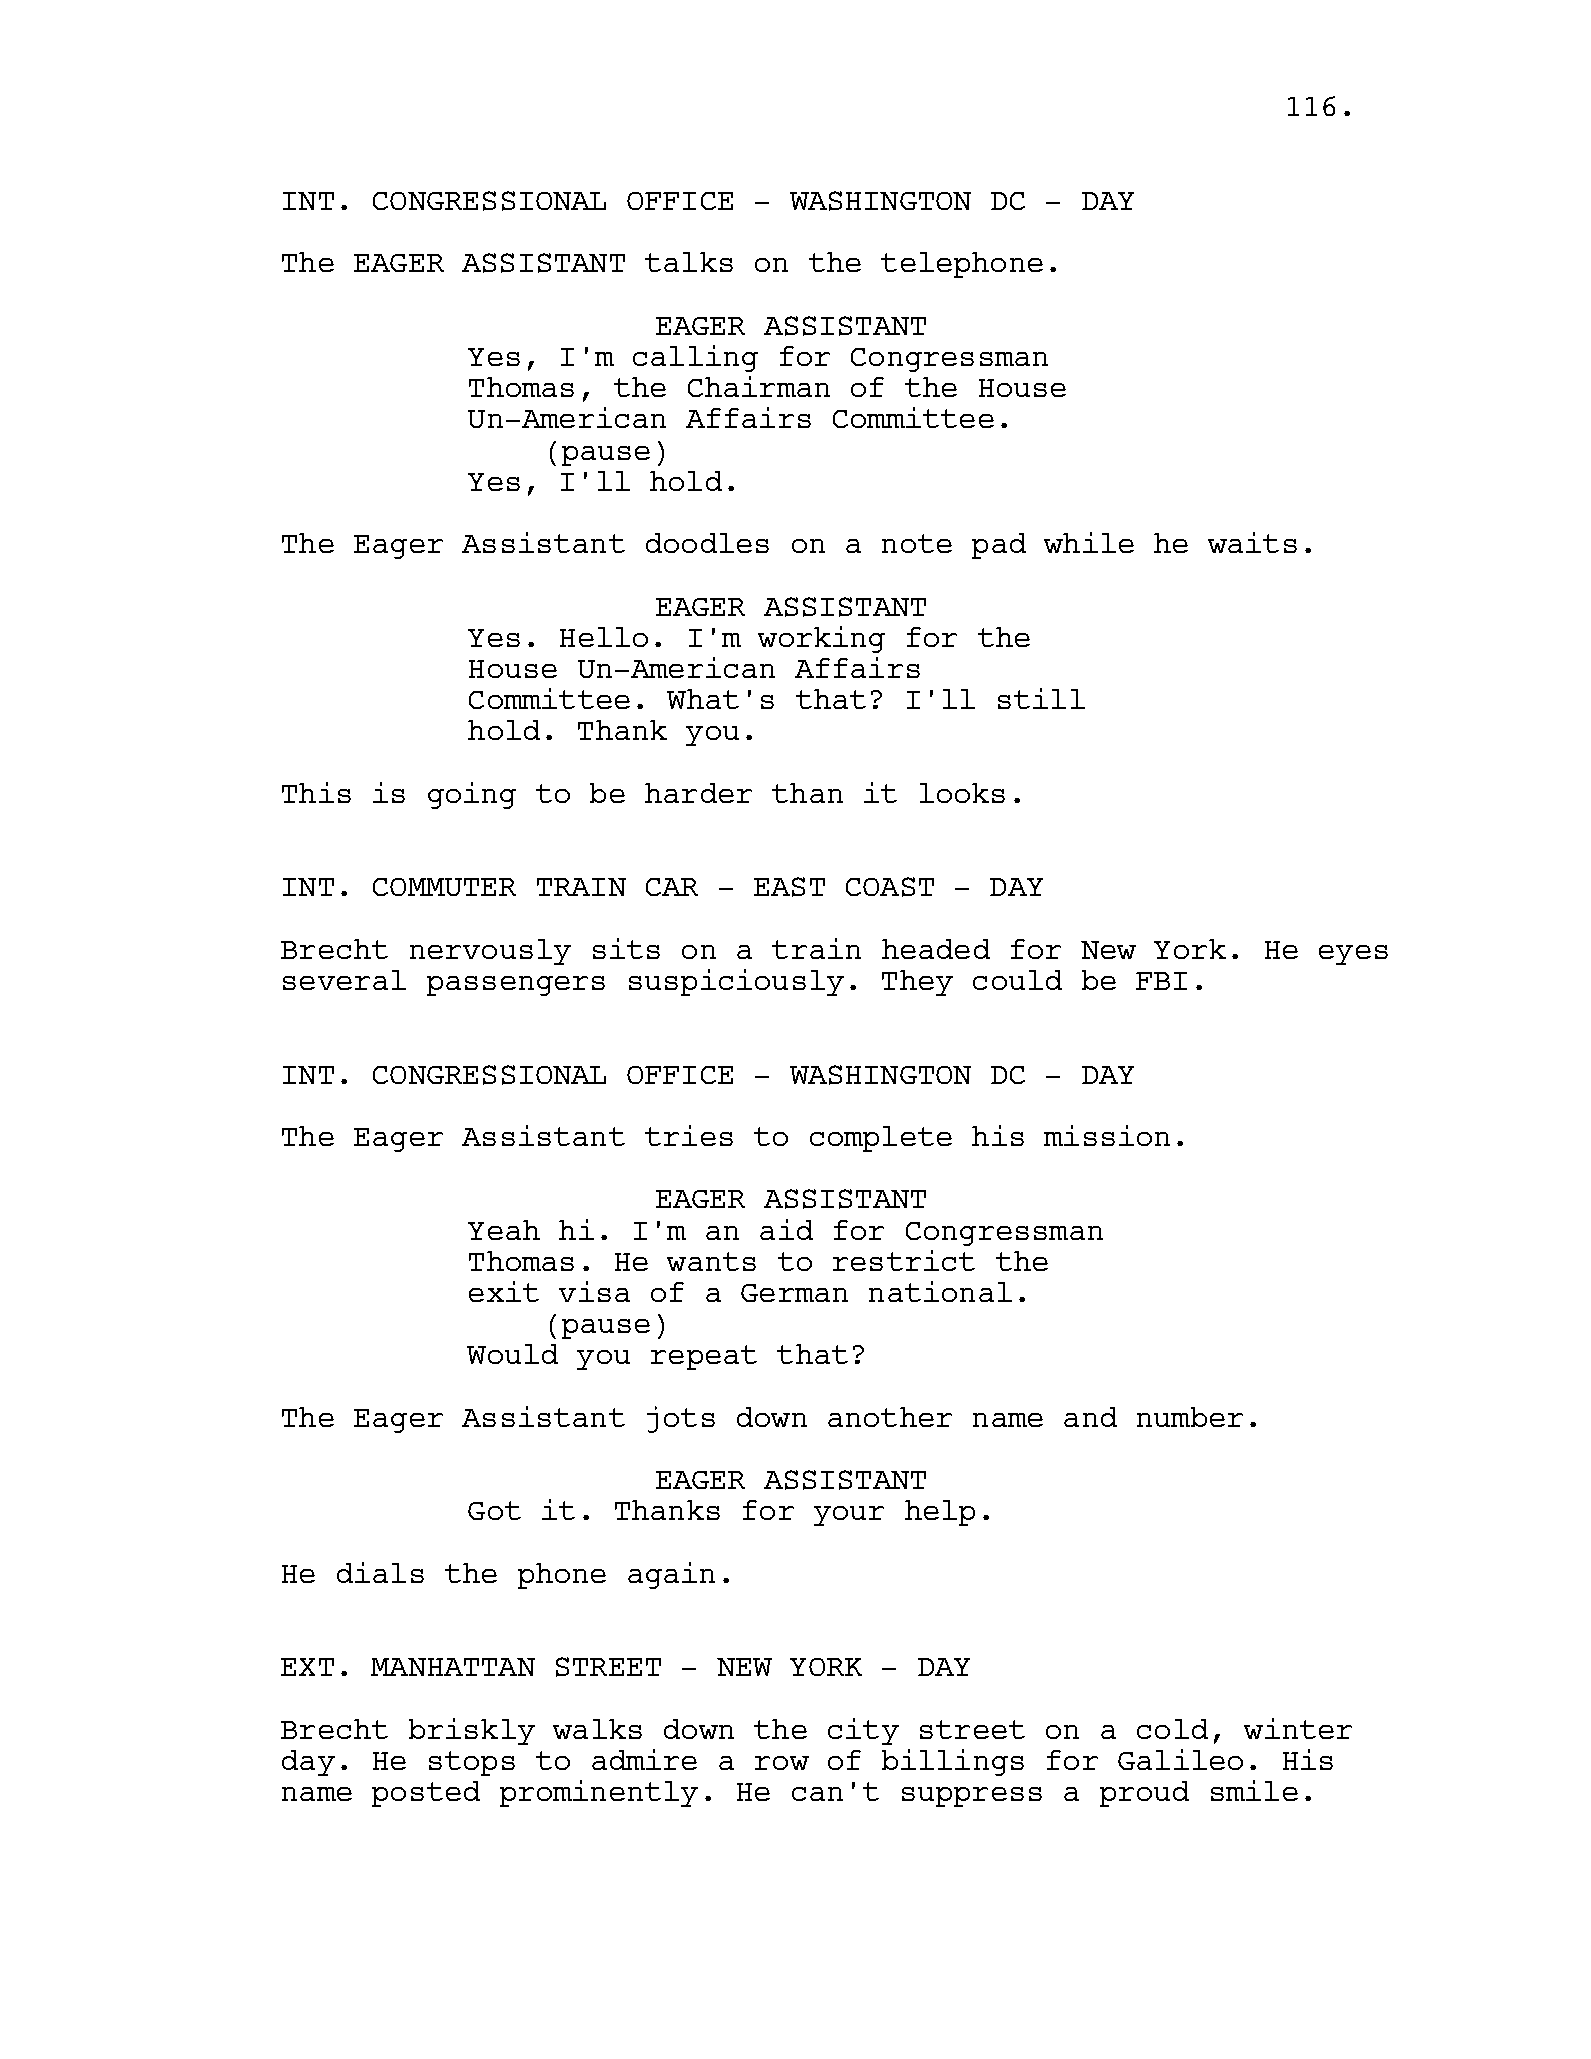  I want to click on Chairman, so click(759, 386).
